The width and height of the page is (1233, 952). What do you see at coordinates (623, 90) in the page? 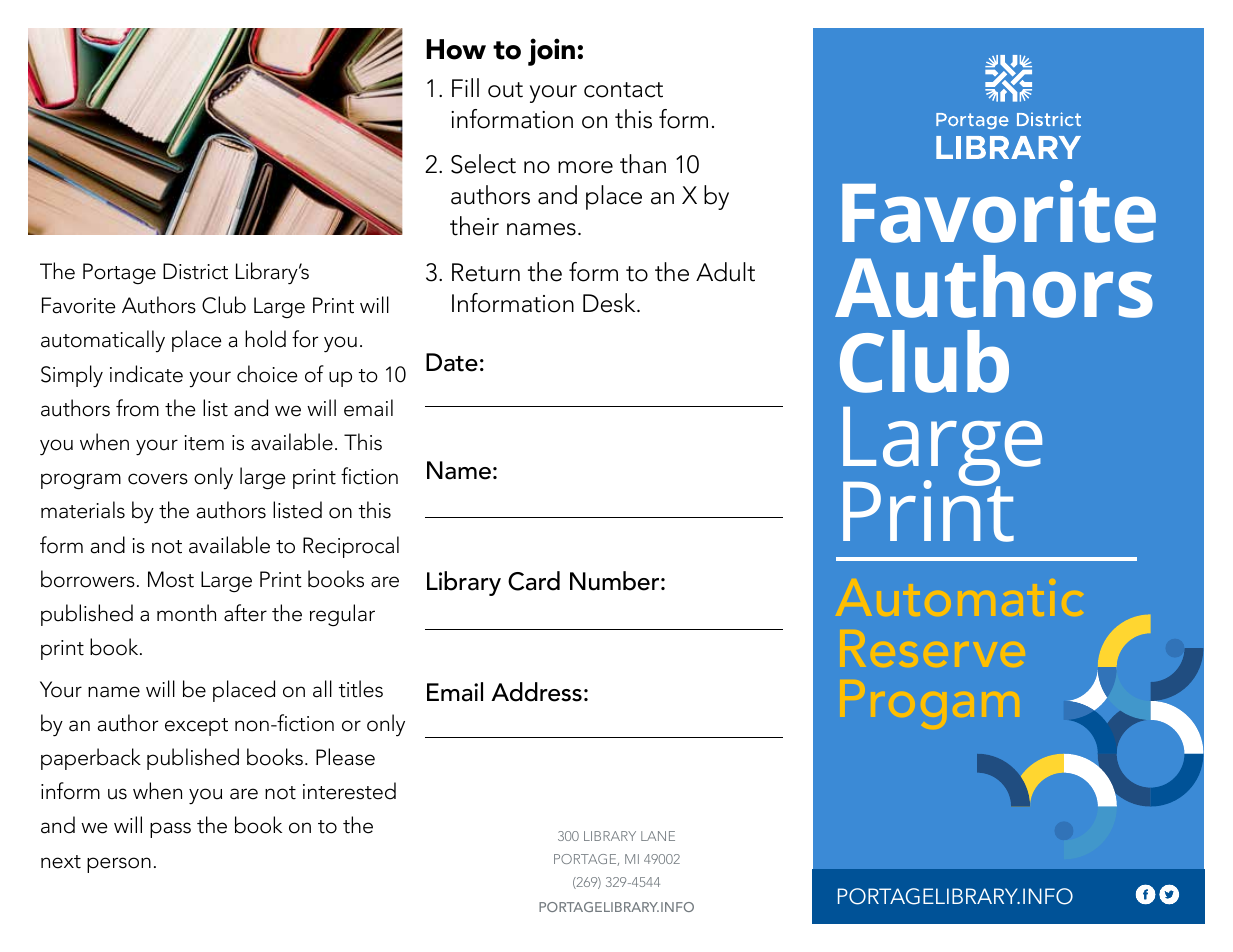
I see `contact` at bounding box center [623, 90].
